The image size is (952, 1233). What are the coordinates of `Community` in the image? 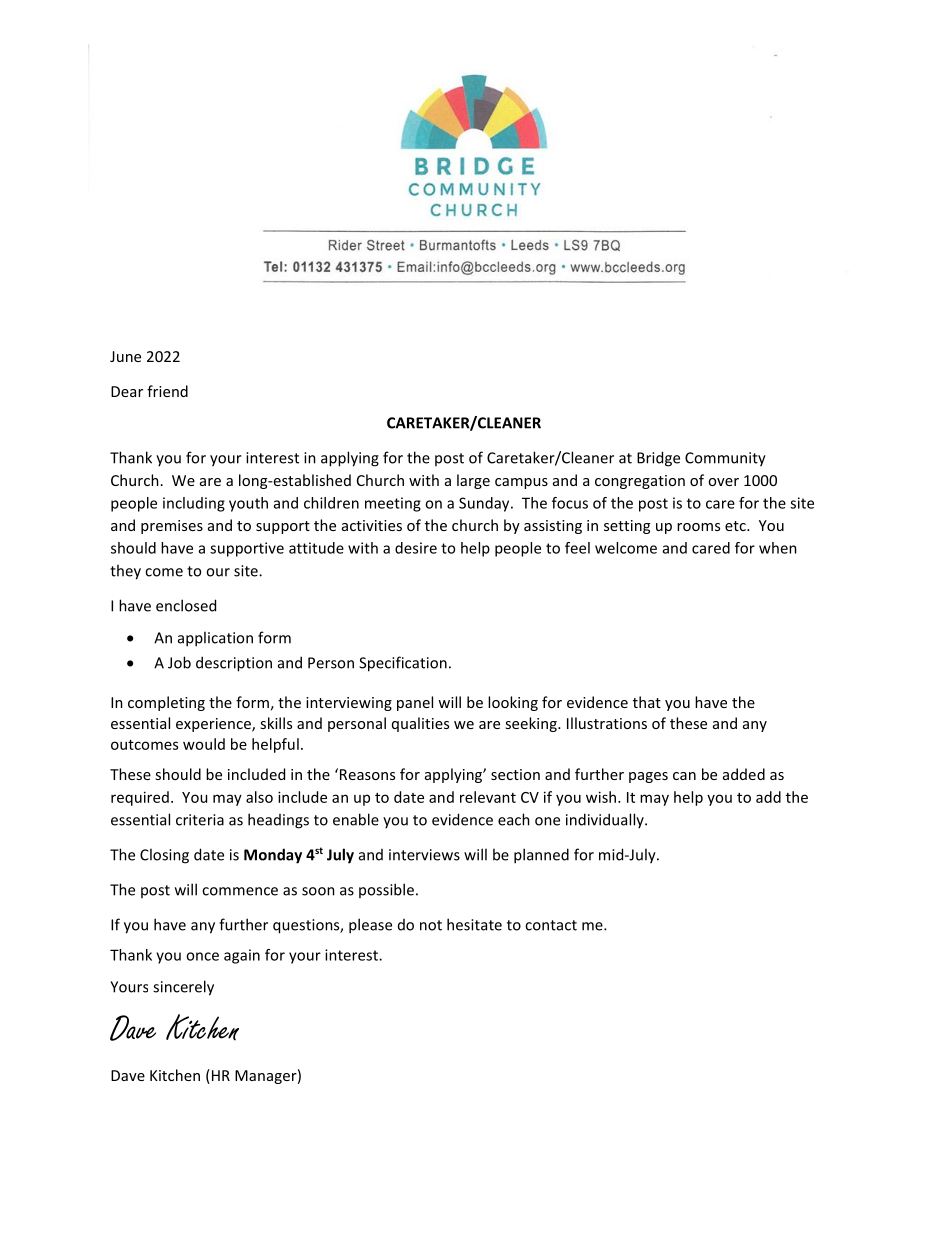 It's located at (725, 459).
